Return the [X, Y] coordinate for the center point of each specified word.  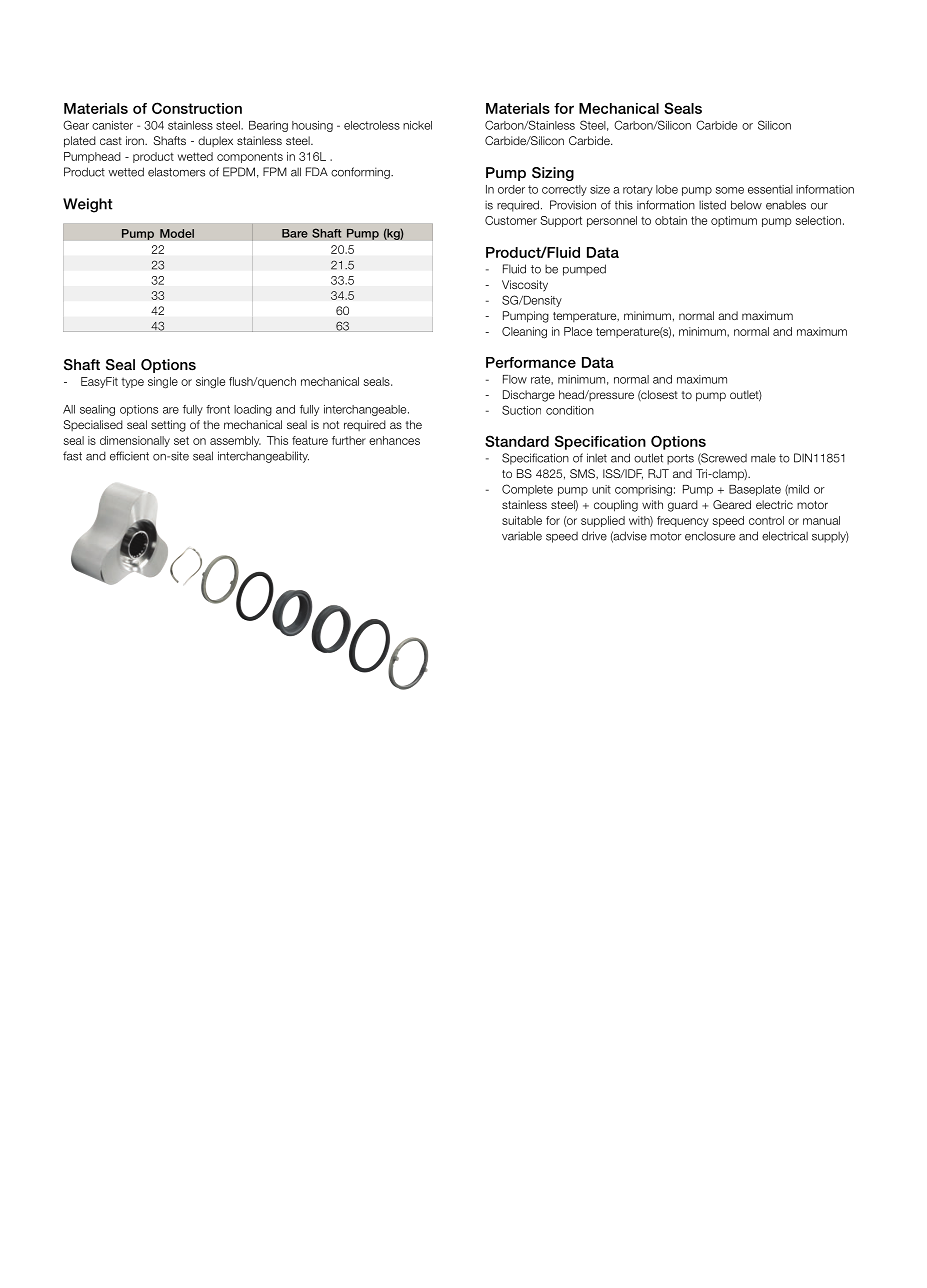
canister [112, 125]
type [132, 383]
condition [570, 410]
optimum [734, 221]
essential [770, 189]
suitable [522, 520]
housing [312, 126]
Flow [515, 379]
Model [177, 233]
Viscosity [525, 286]
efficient [129, 456]
